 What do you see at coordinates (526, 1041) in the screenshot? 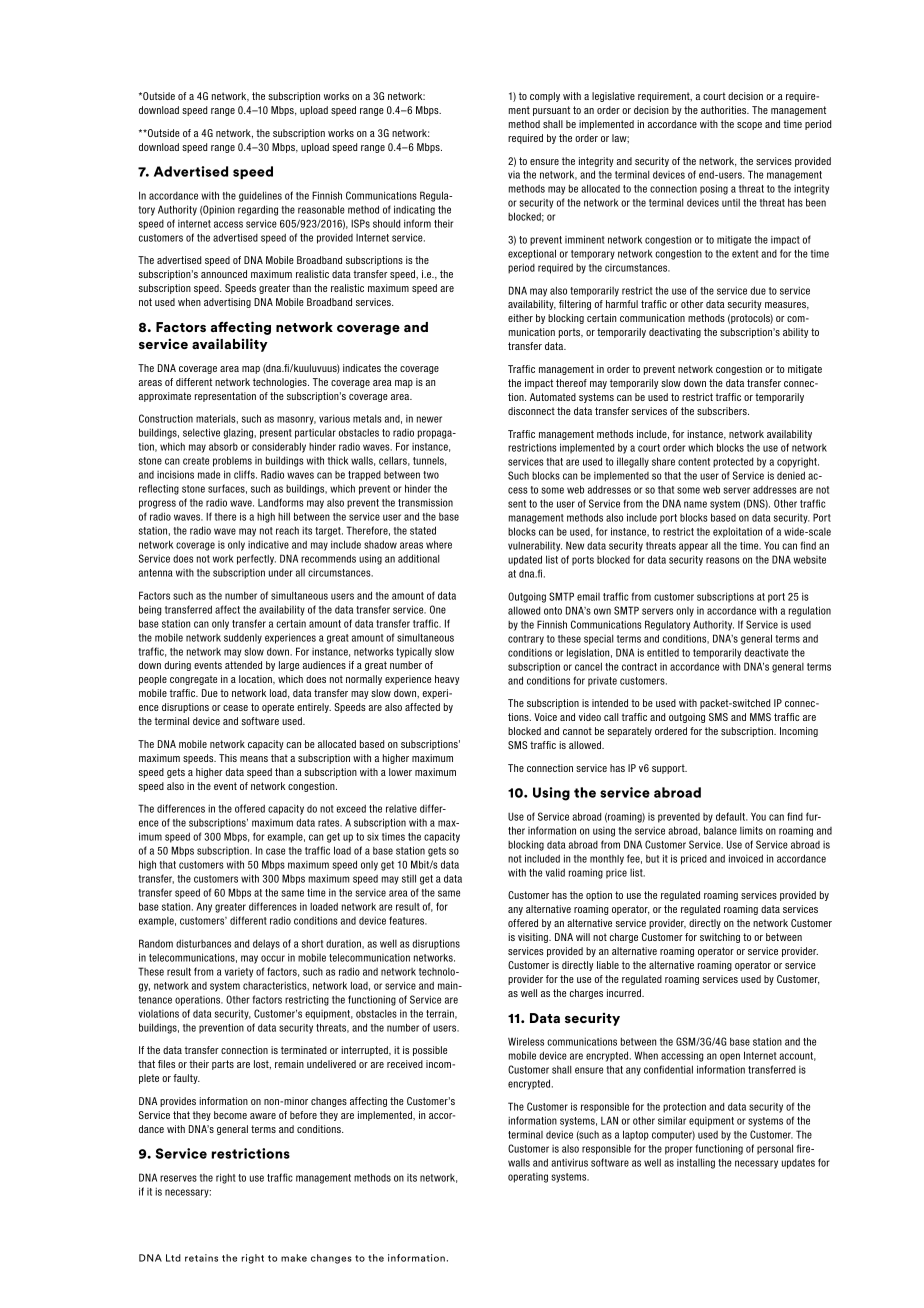
I see `Wireless` at bounding box center [526, 1041].
